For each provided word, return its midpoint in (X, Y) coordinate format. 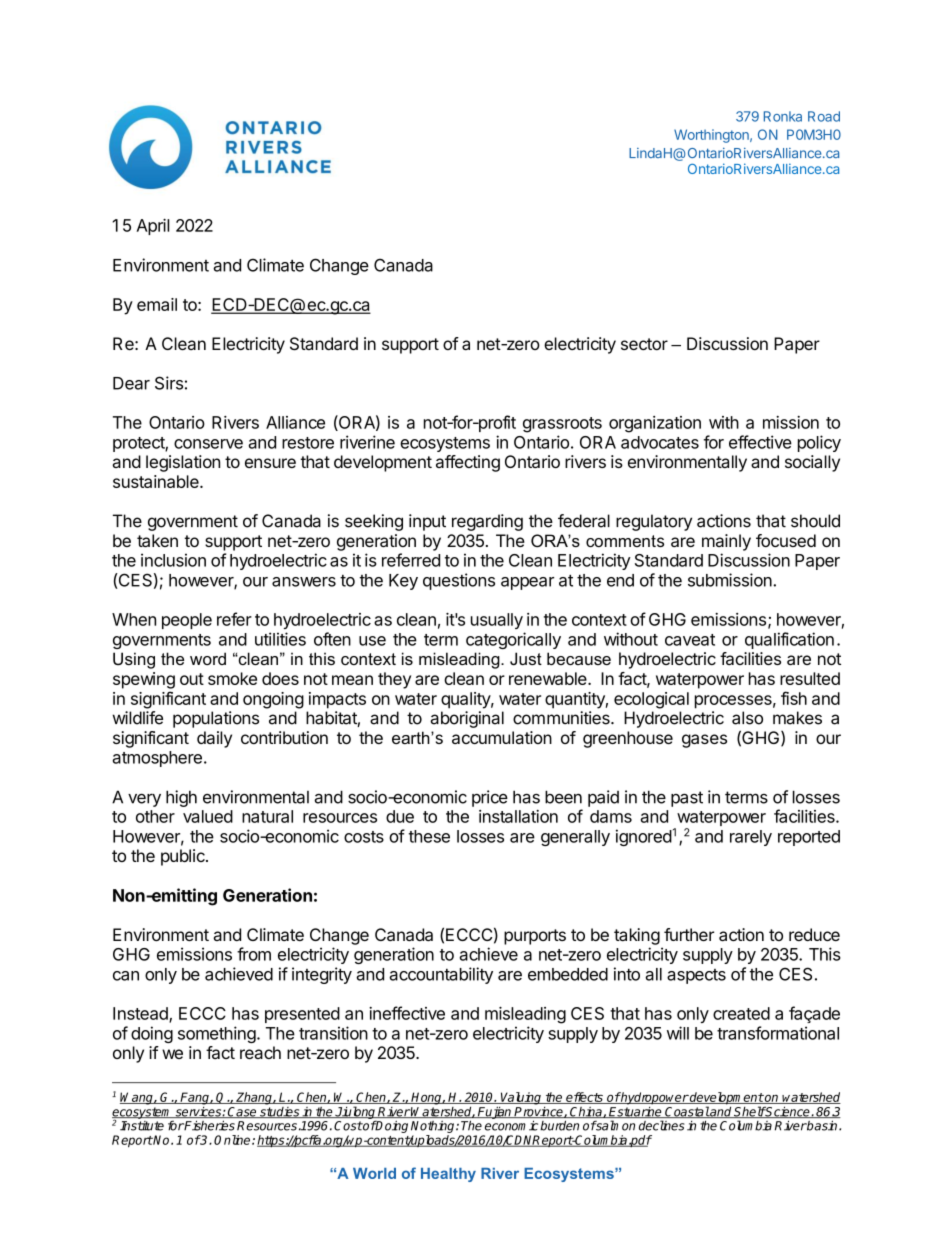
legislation (183, 463)
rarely (751, 838)
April (153, 227)
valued (208, 816)
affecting (468, 463)
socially (812, 463)
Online (233, 1140)
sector (644, 344)
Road (824, 116)
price (490, 798)
